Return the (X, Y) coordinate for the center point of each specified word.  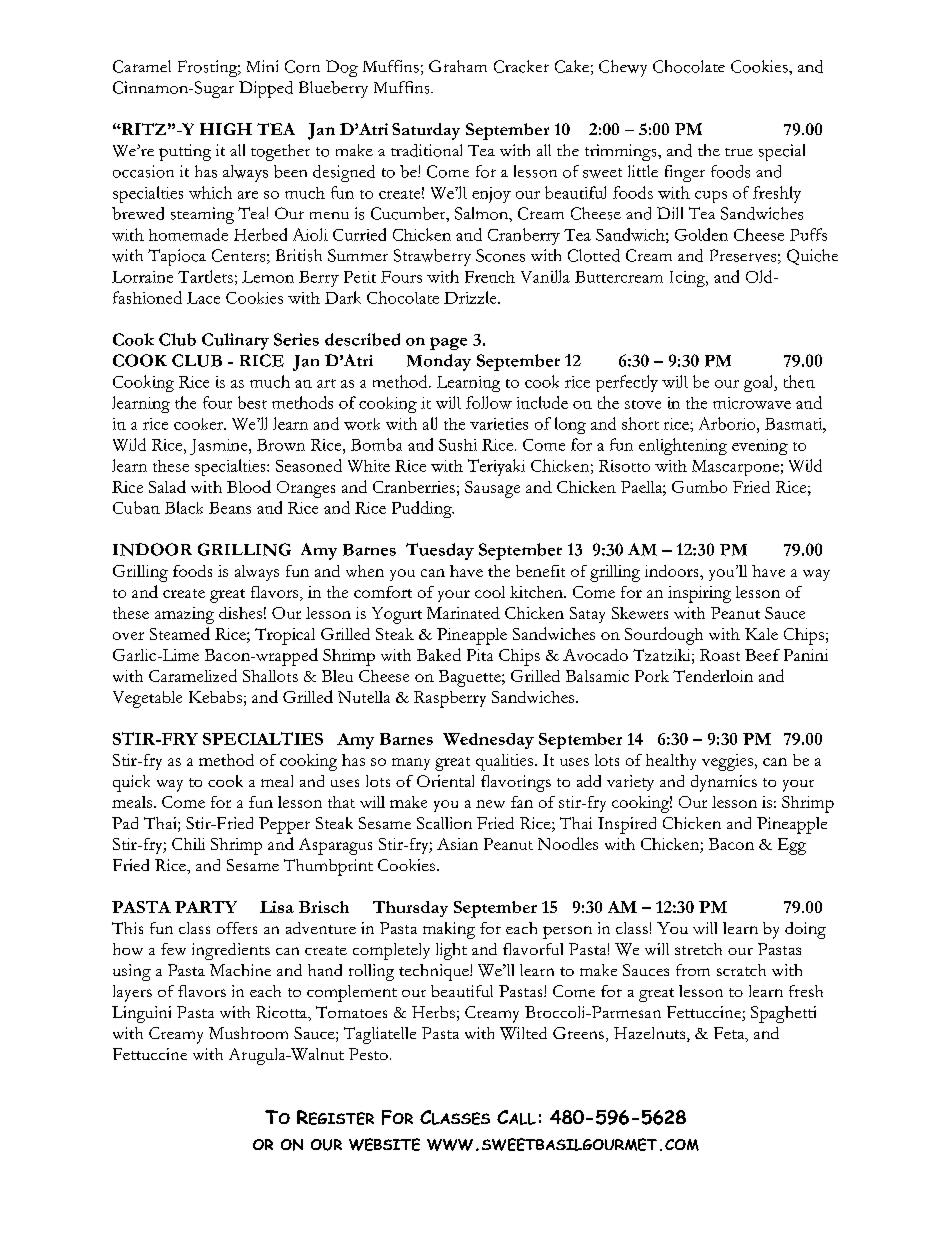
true (739, 152)
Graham (458, 66)
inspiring (699, 594)
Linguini (141, 1014)
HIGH (226, 129)
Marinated (463, 613)
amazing (184, 615)
